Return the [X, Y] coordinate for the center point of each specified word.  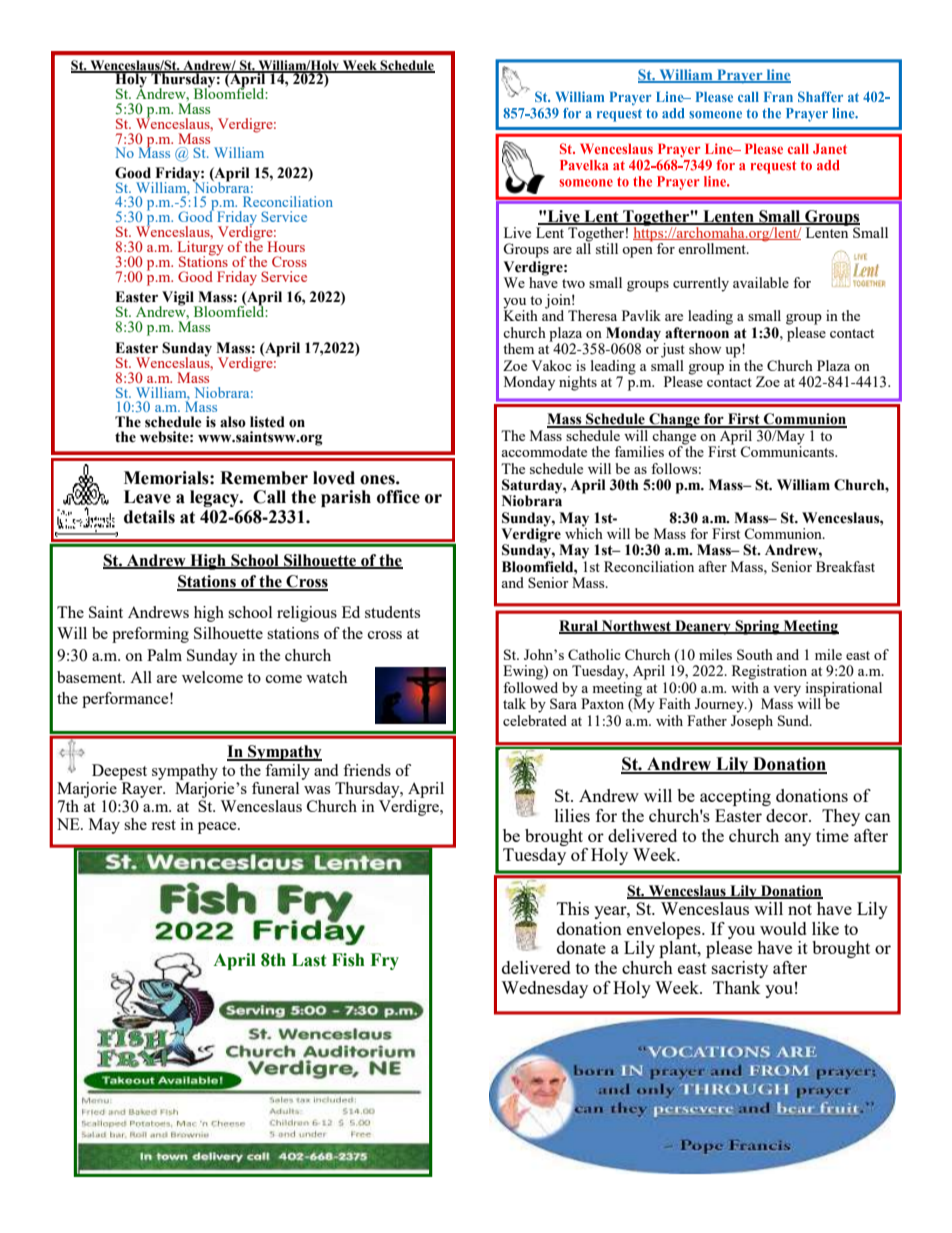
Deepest [119, 772]
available [761, 282]
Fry [385, 961]
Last [309, 960]
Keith [521, 314]
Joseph [752, 722]
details [149, 517]
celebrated [535, 720]
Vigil [178, 299]
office [398, 497]
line [777, 75]
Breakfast [845, 566]
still [607, 248]
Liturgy [200, 249]
